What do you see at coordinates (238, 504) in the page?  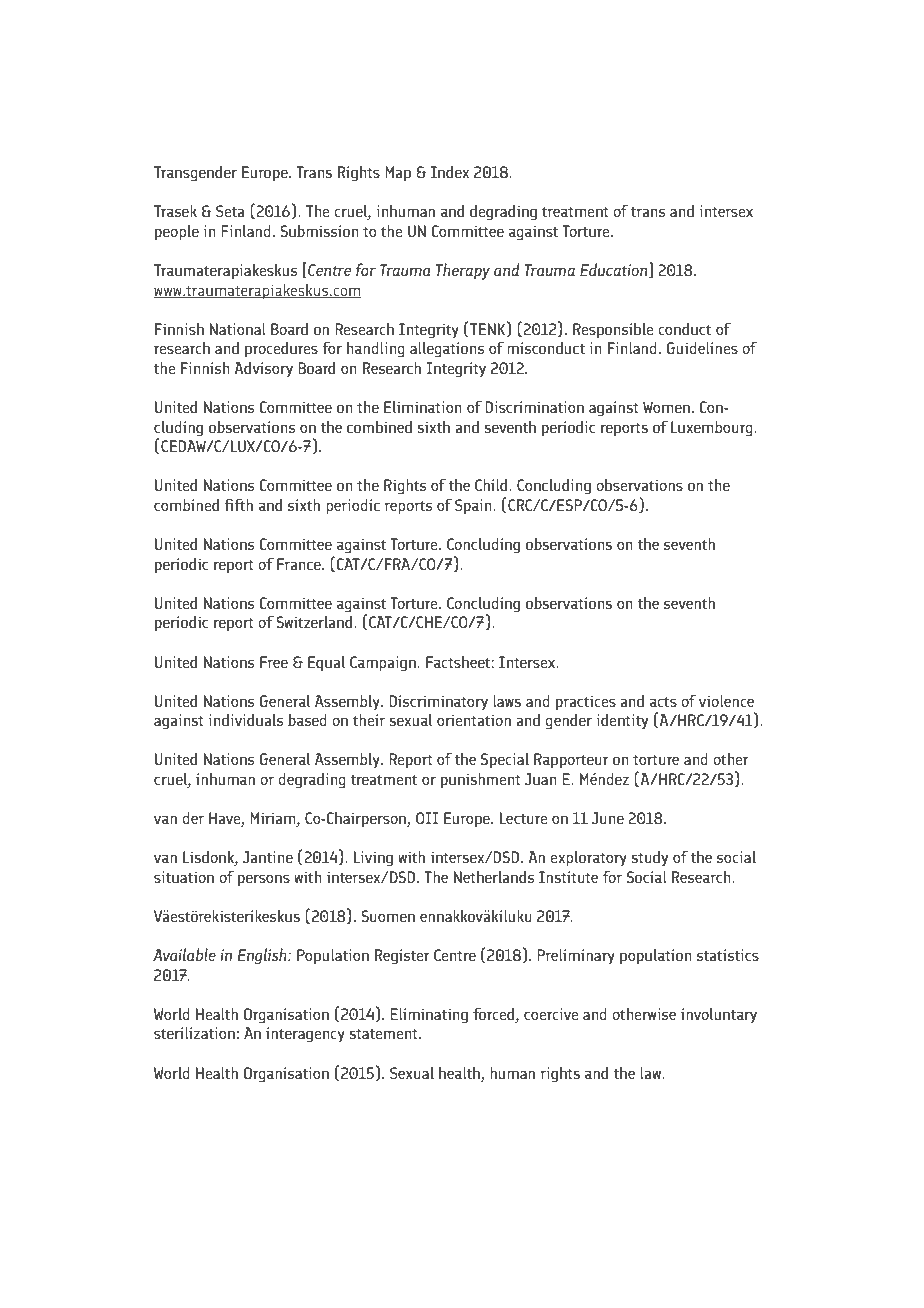 I see `fifth` at bounding box center [238, 504].
